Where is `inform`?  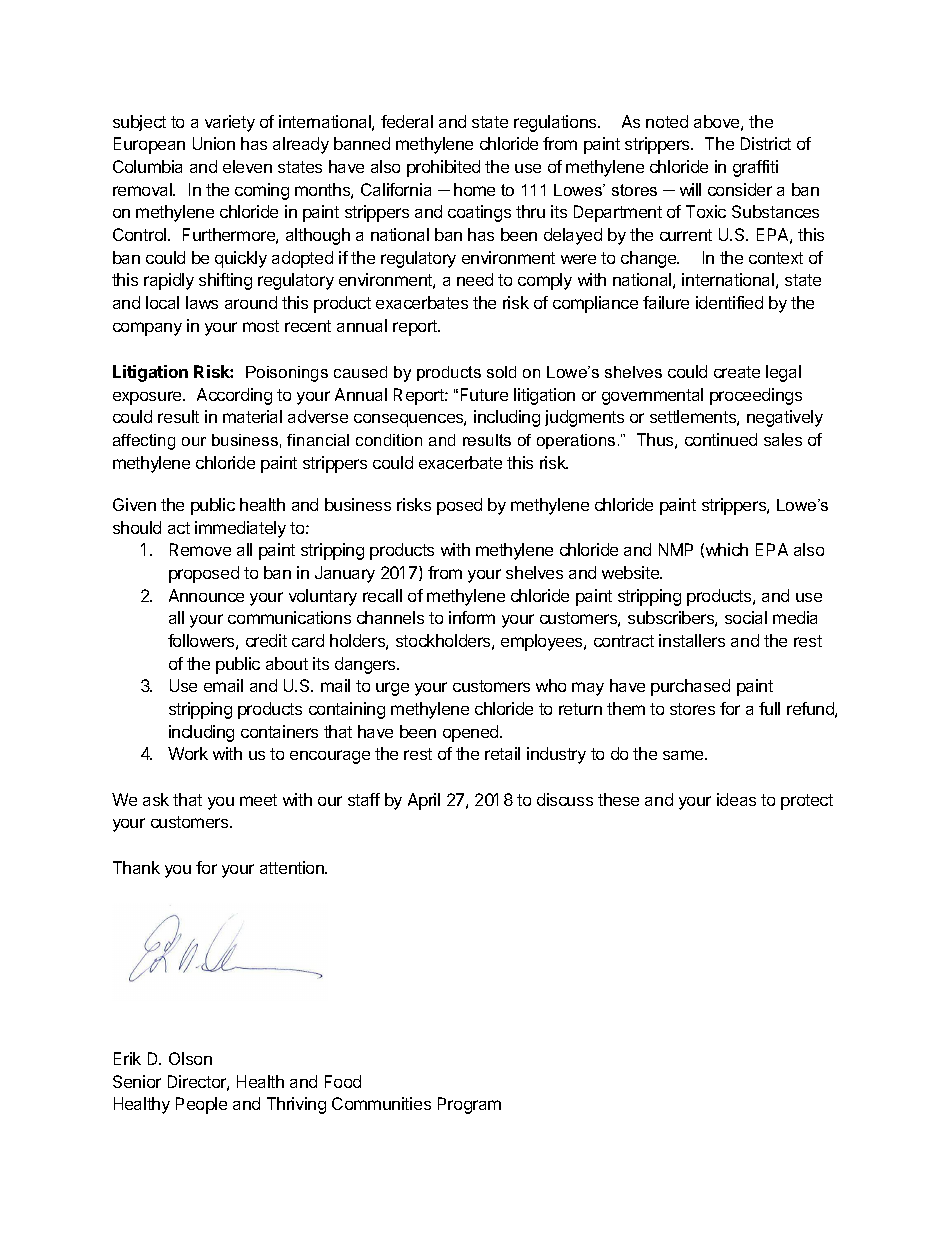
inform is located at coordinates (472, 617).
